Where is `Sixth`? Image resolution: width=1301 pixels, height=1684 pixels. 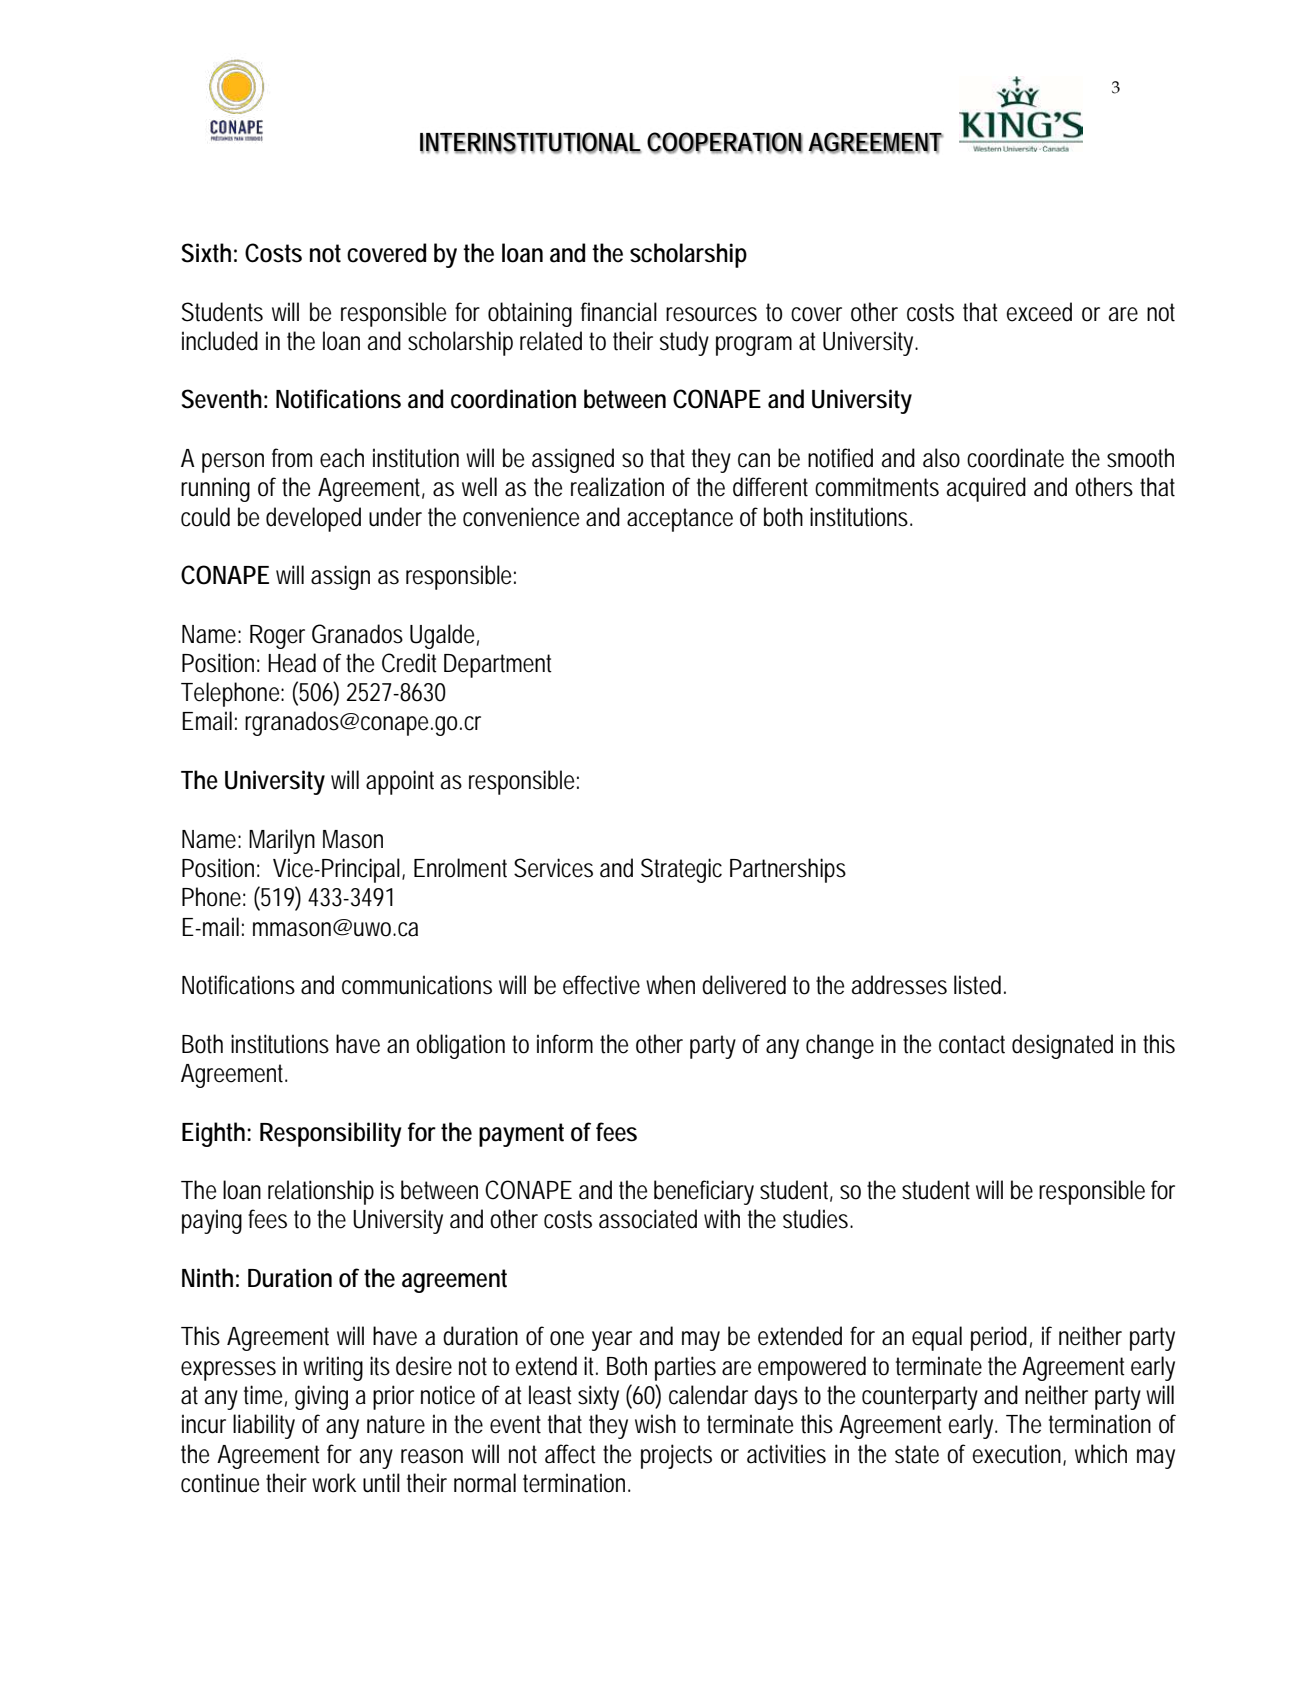
Sixth is located at coordinates (206, 253).
